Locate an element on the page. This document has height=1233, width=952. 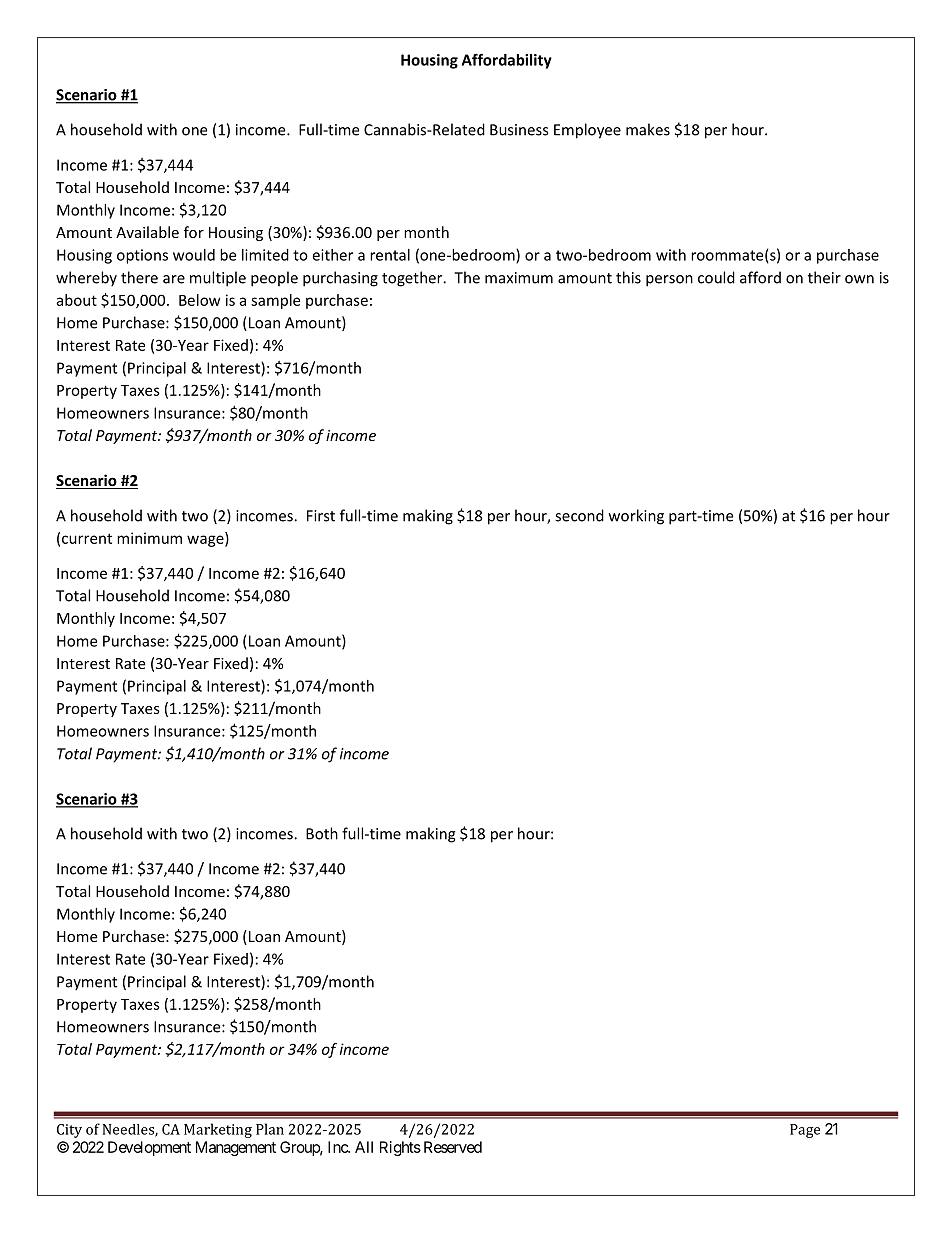
minimum is located at coordinates (149, 538).
